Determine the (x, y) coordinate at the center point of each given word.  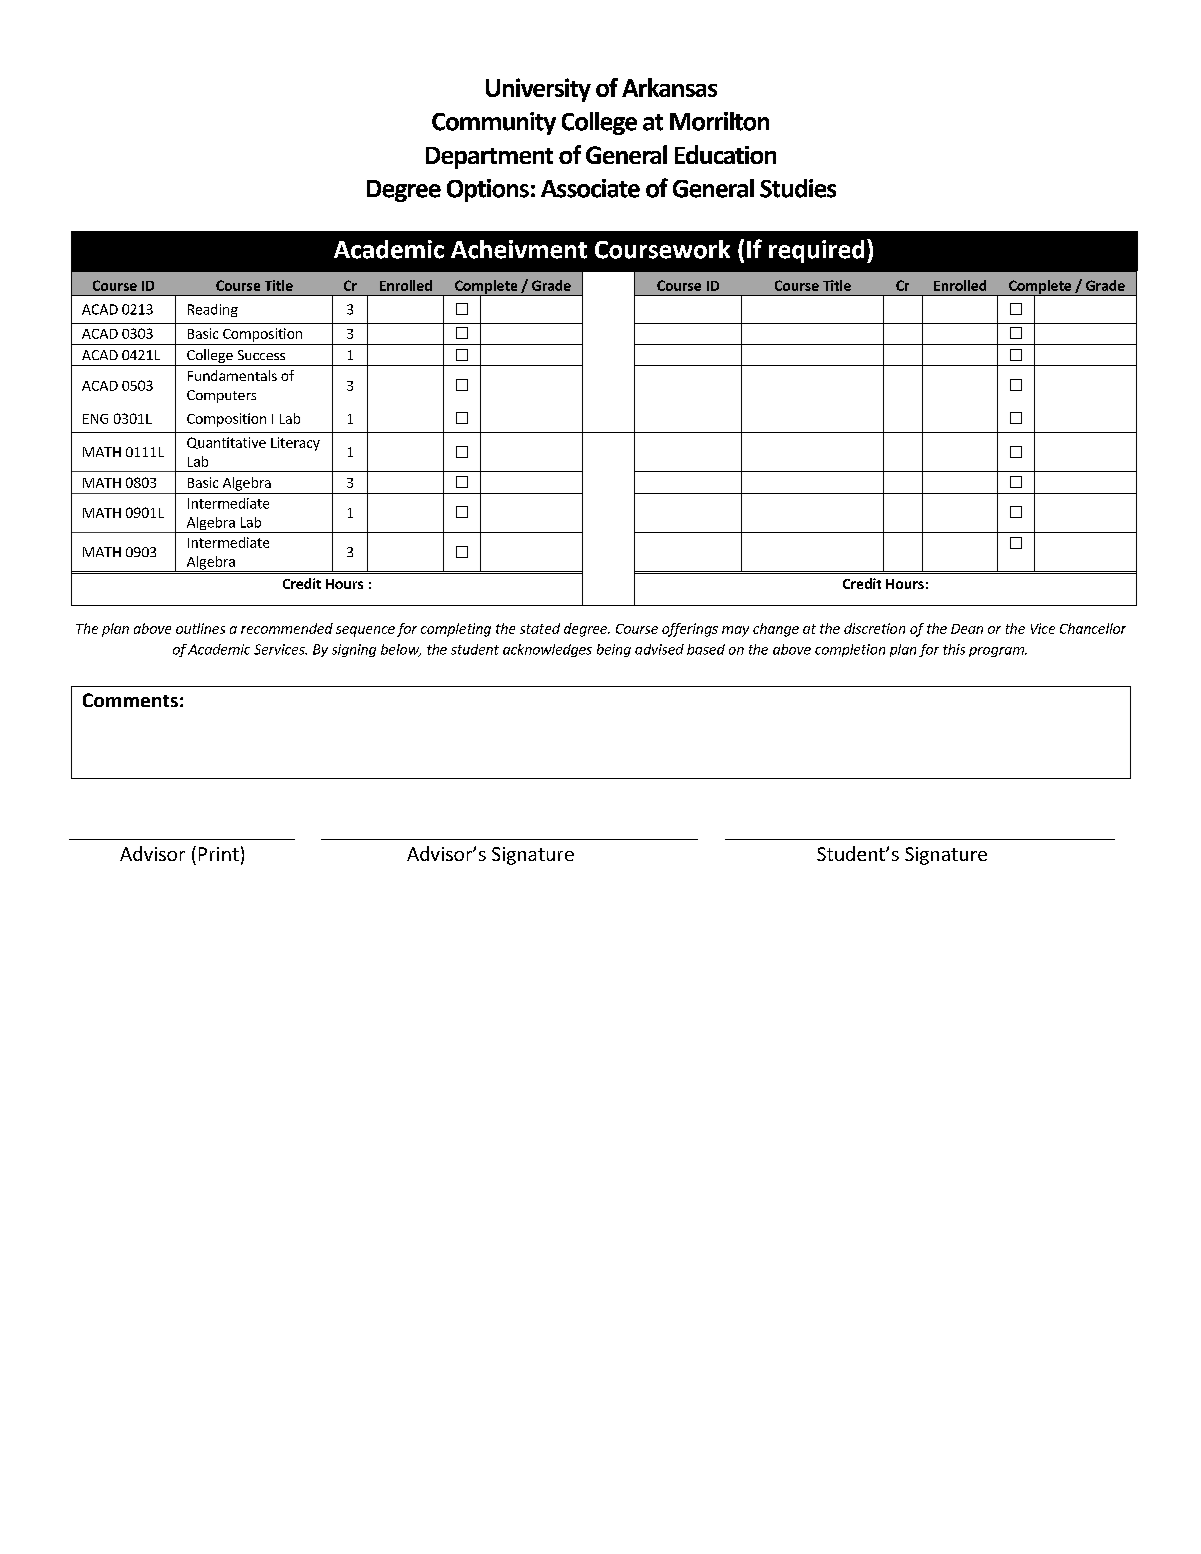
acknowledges (547, 650)
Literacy (295, 444)
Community (494, 123)
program (997, 652)
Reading (213, 310)
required (816, 251)
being (614, 650)
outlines (200, 628)
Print (219, 854)
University (538, 90)
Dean (967, 629)
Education (725, 154)
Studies (798, 188)
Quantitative (226, 443)
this (954, 649)
